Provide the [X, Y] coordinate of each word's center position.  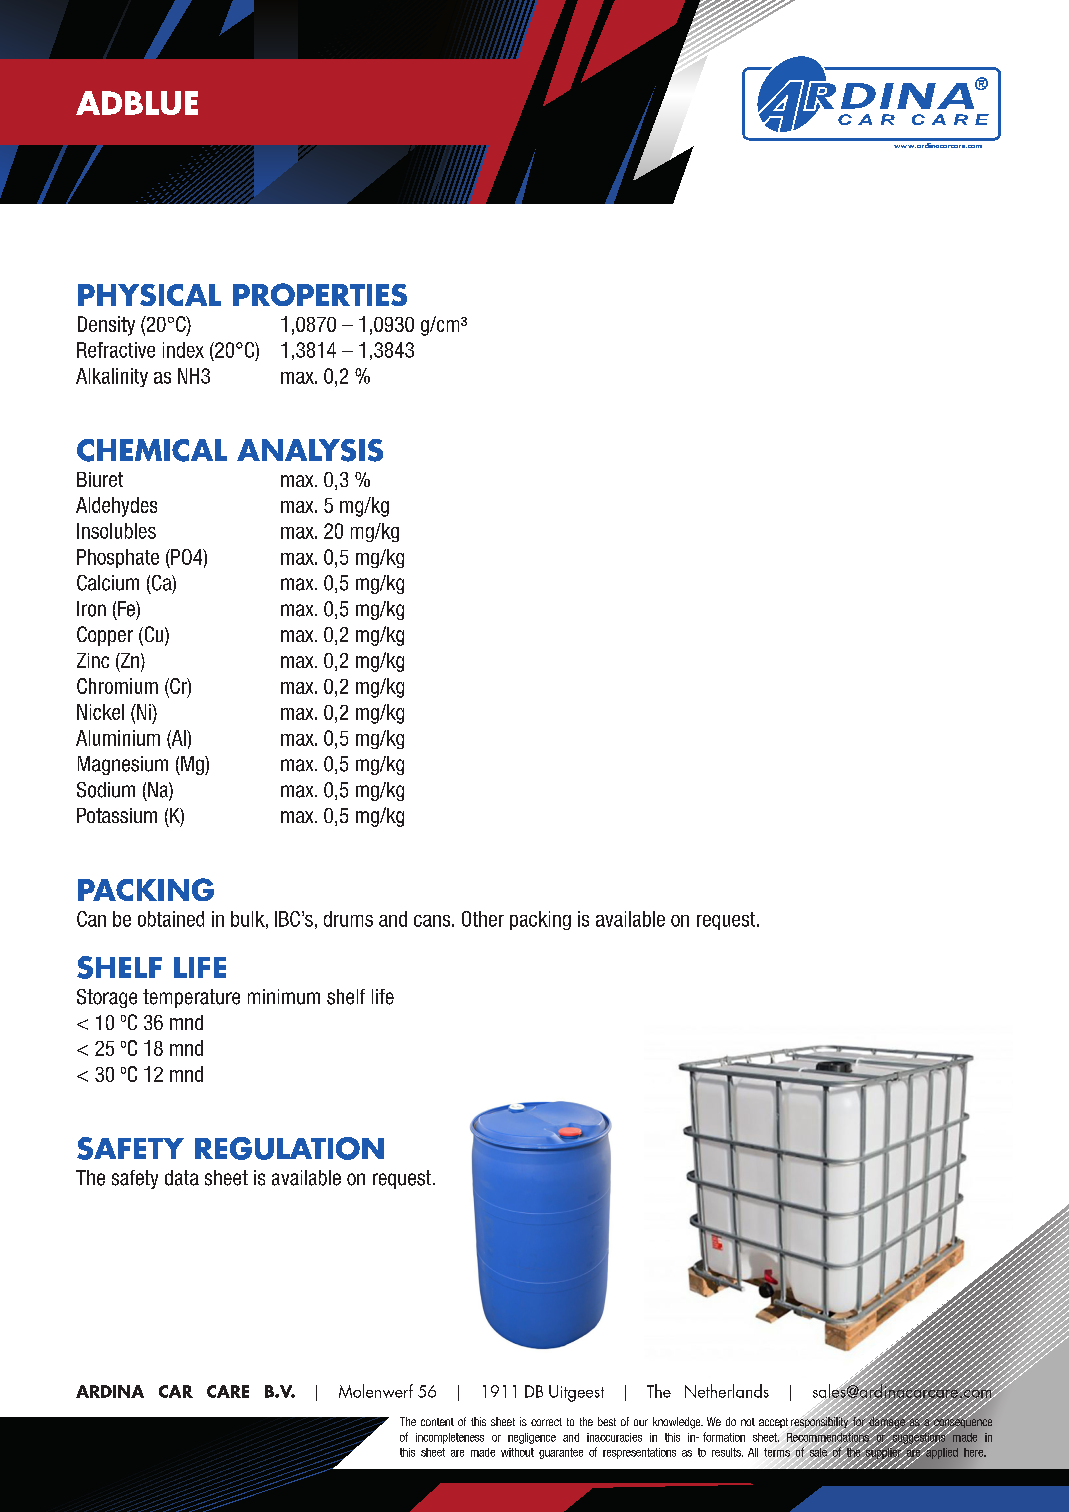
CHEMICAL [152, 450]
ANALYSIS [310, 450]
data [182, 1178]
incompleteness [450, 1438]
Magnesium [123, 765]
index [183, 350]
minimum [284, 997]
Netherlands [727, 1391]
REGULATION [289, 1148]
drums [348, 919]
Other [483, 919]
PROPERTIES [320, 294]
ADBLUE [137, 103]
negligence [532, 1438]
